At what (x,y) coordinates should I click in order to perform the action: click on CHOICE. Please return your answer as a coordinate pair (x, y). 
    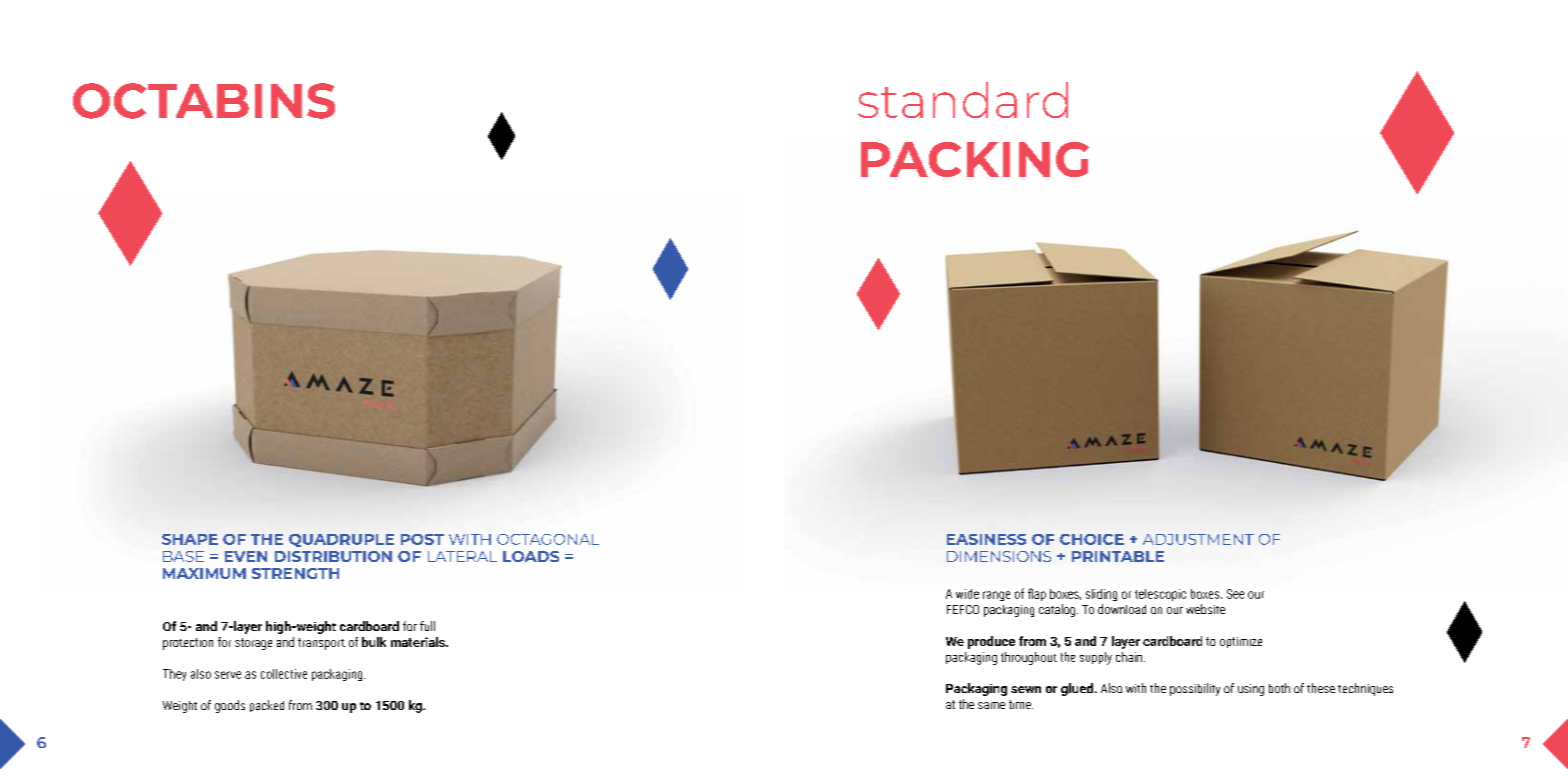
    Looking at the image, I should click on (1092, 539).
